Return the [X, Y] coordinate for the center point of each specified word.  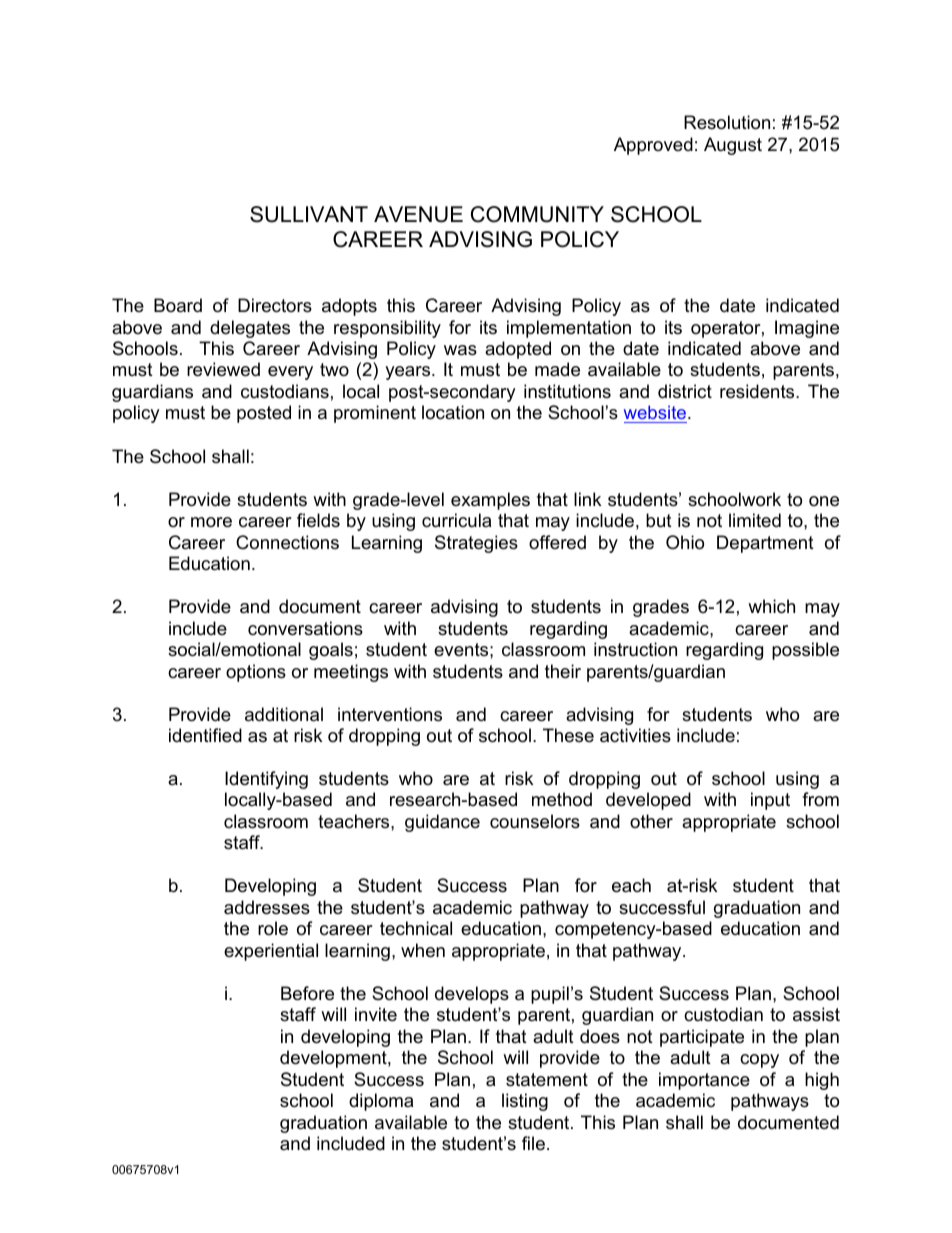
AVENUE [418, 214]
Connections [287, 542]
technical [416, 928]
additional [284, 714]
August [733, 146]
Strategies [476, 544]
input [770, 801]
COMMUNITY [537, 214]
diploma [381, 1102]
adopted [518, 350]
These [568, 735]
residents [758, 391]
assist [816, 1014]
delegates [250, 329]
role [273, 928]
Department [765, 544]
